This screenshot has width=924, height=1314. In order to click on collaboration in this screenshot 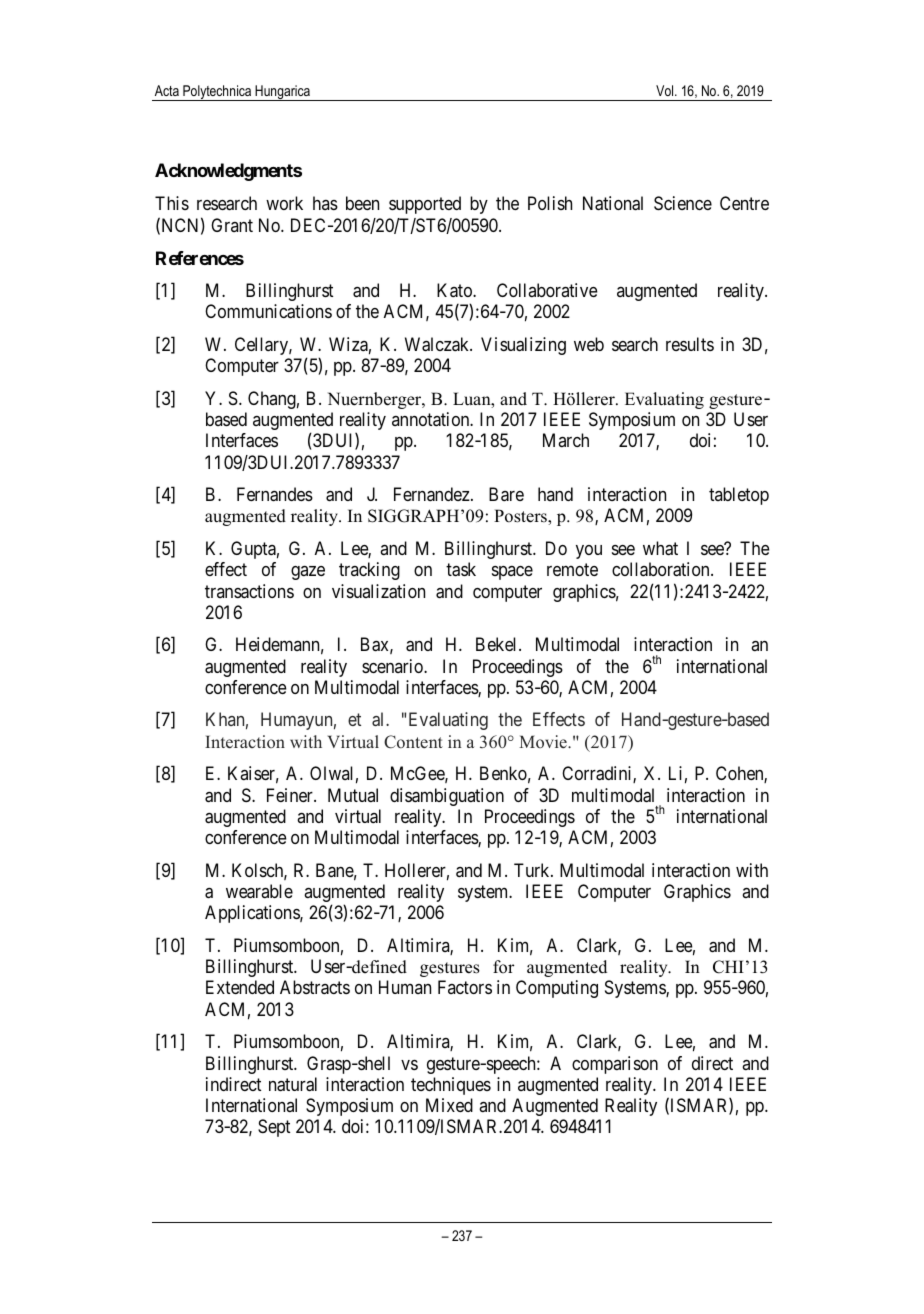, I will do `click(662, 569)`.
